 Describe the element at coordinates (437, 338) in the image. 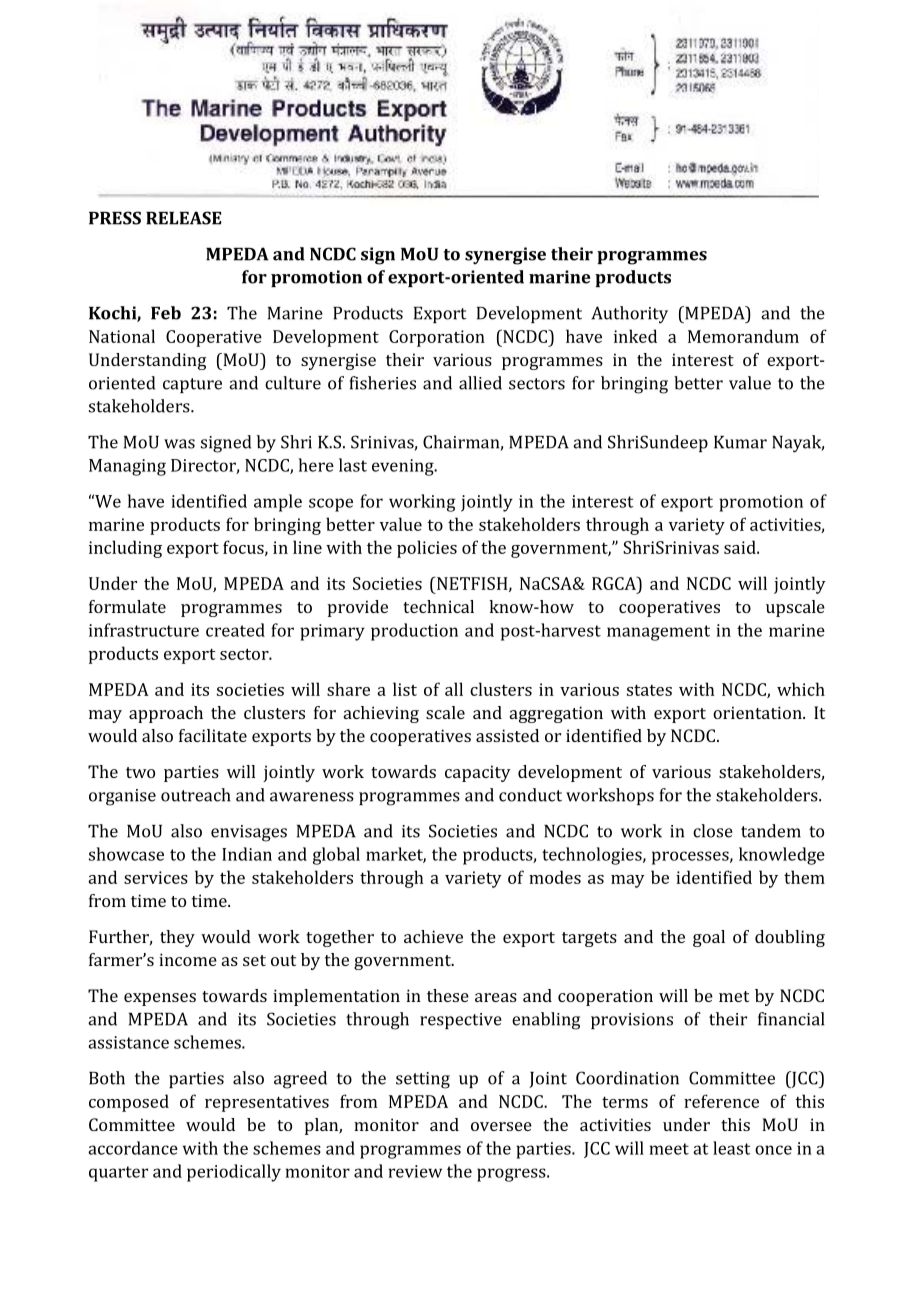

I see `Corporation` at that location.
